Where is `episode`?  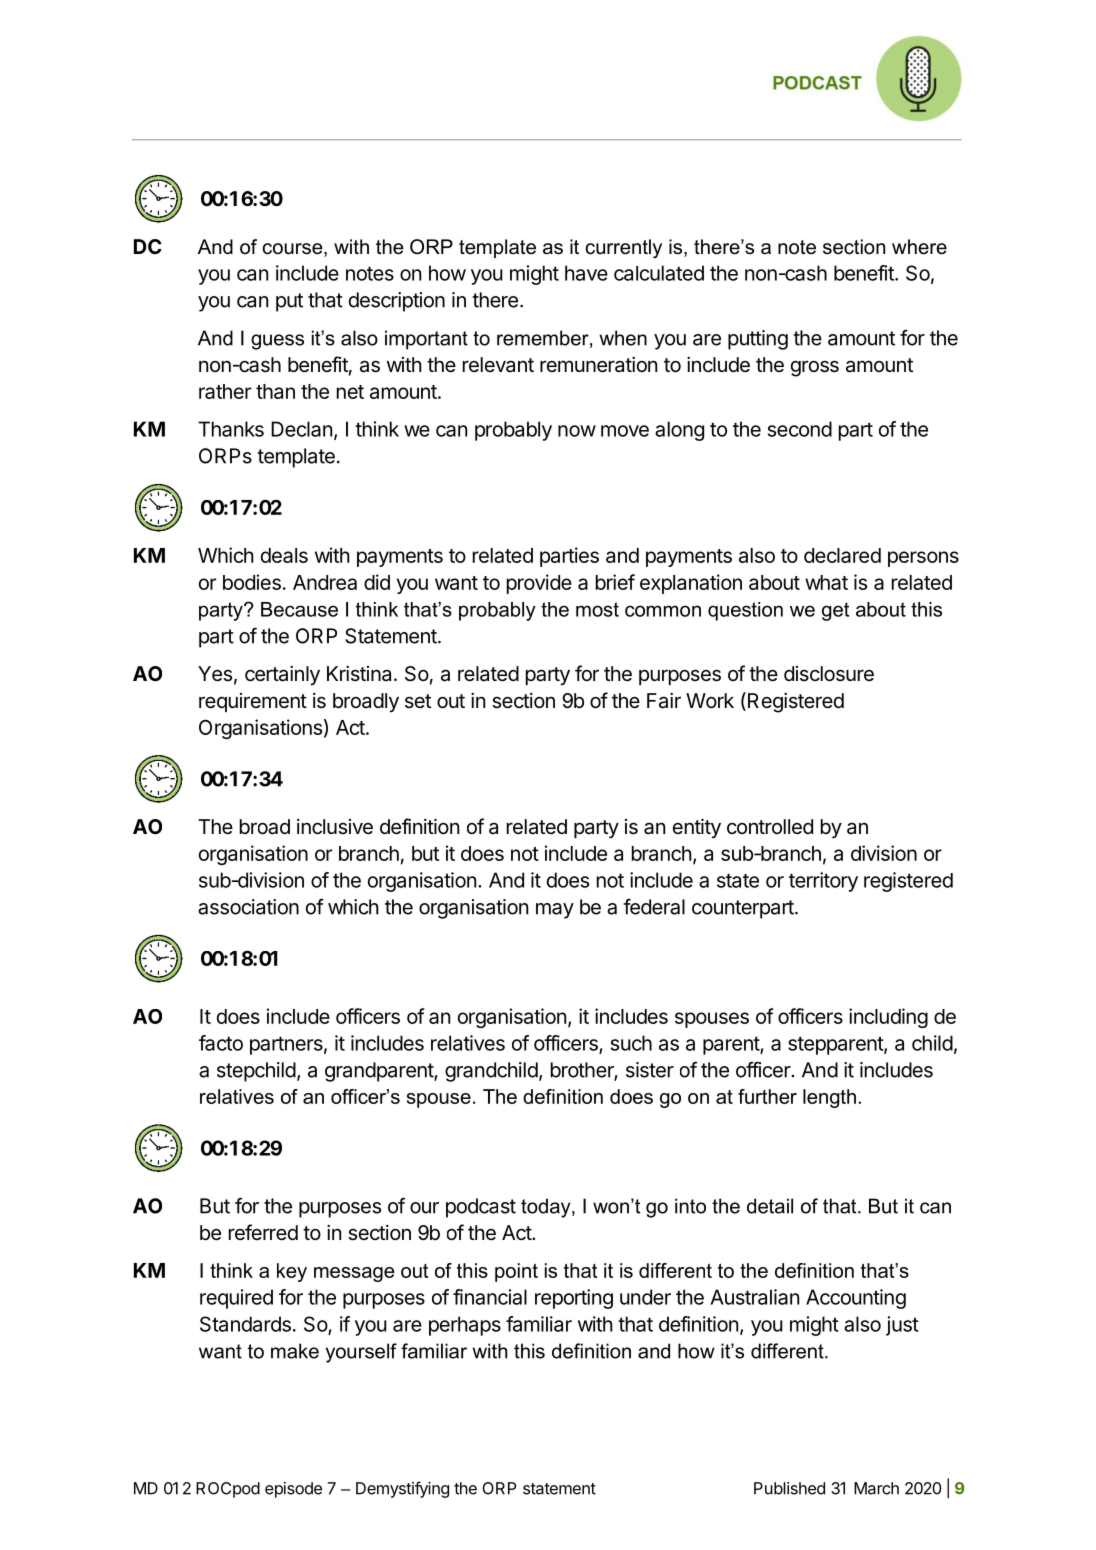
episode is located at coordinates (293, 1490).
